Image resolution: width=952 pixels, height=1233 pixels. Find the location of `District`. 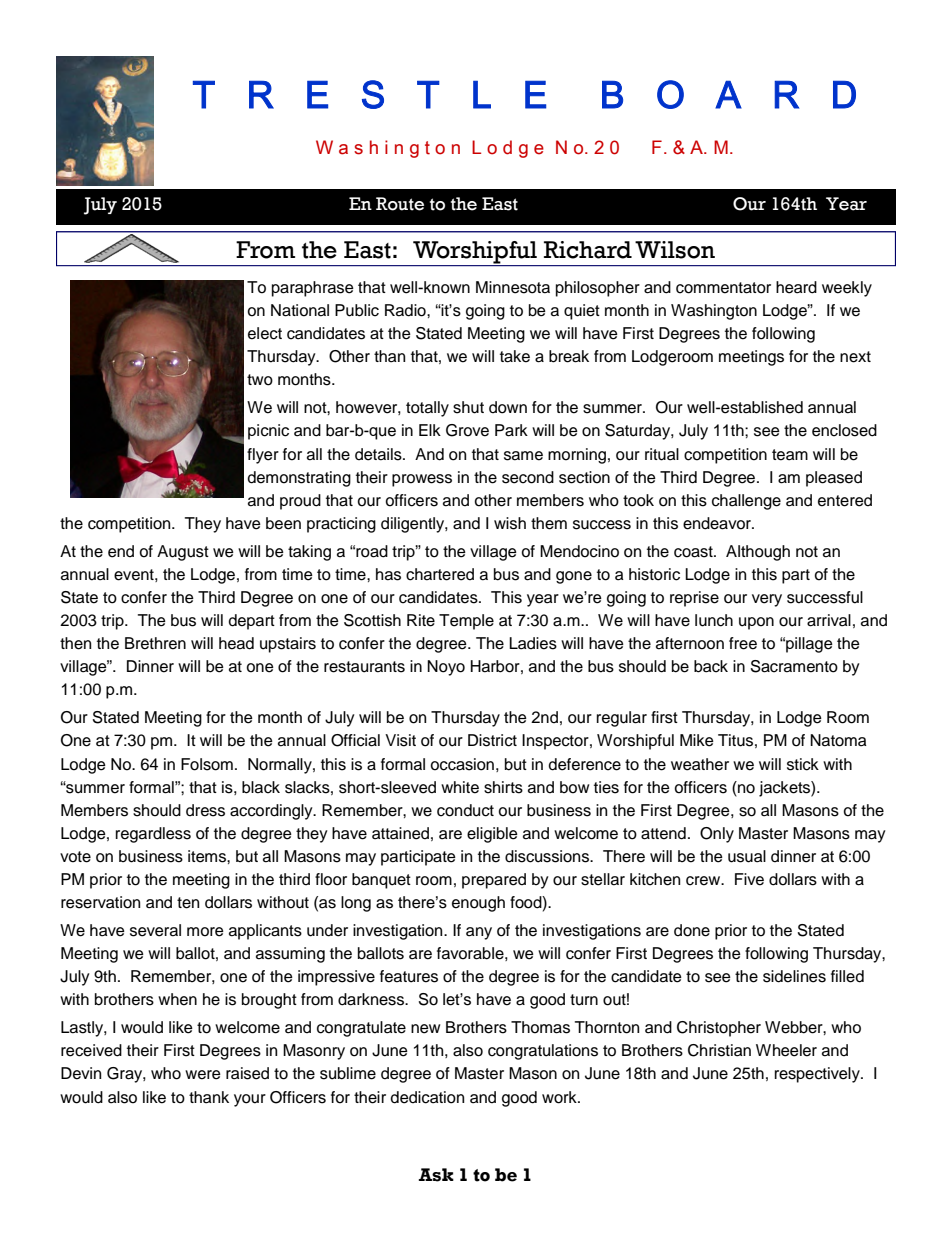

District is located at coordinates (492, 740).
